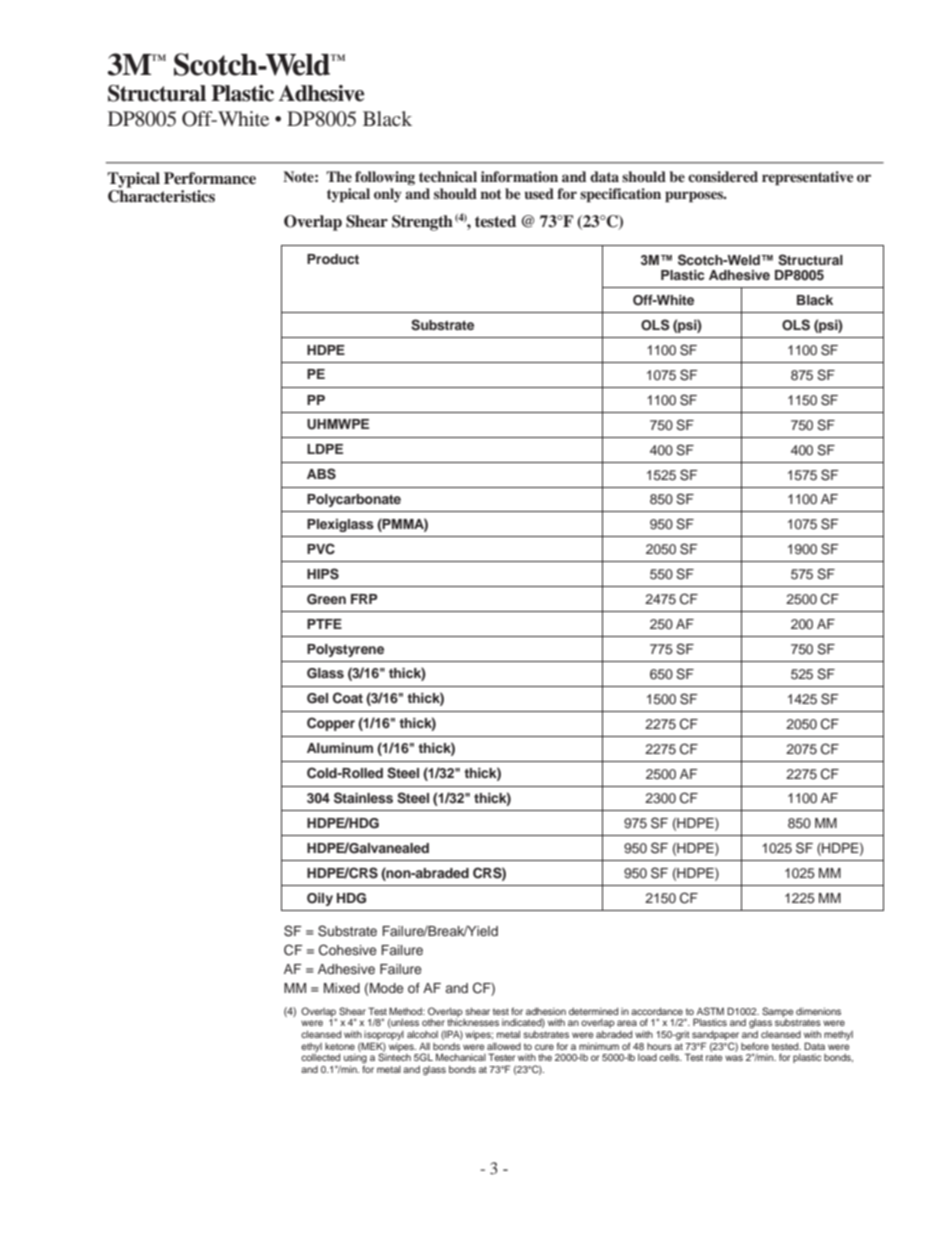 This screenshot has height=1233, width=952. Describe the element at coordinates (324, 624) in the screenshot. I see `PTFE` at that location.
